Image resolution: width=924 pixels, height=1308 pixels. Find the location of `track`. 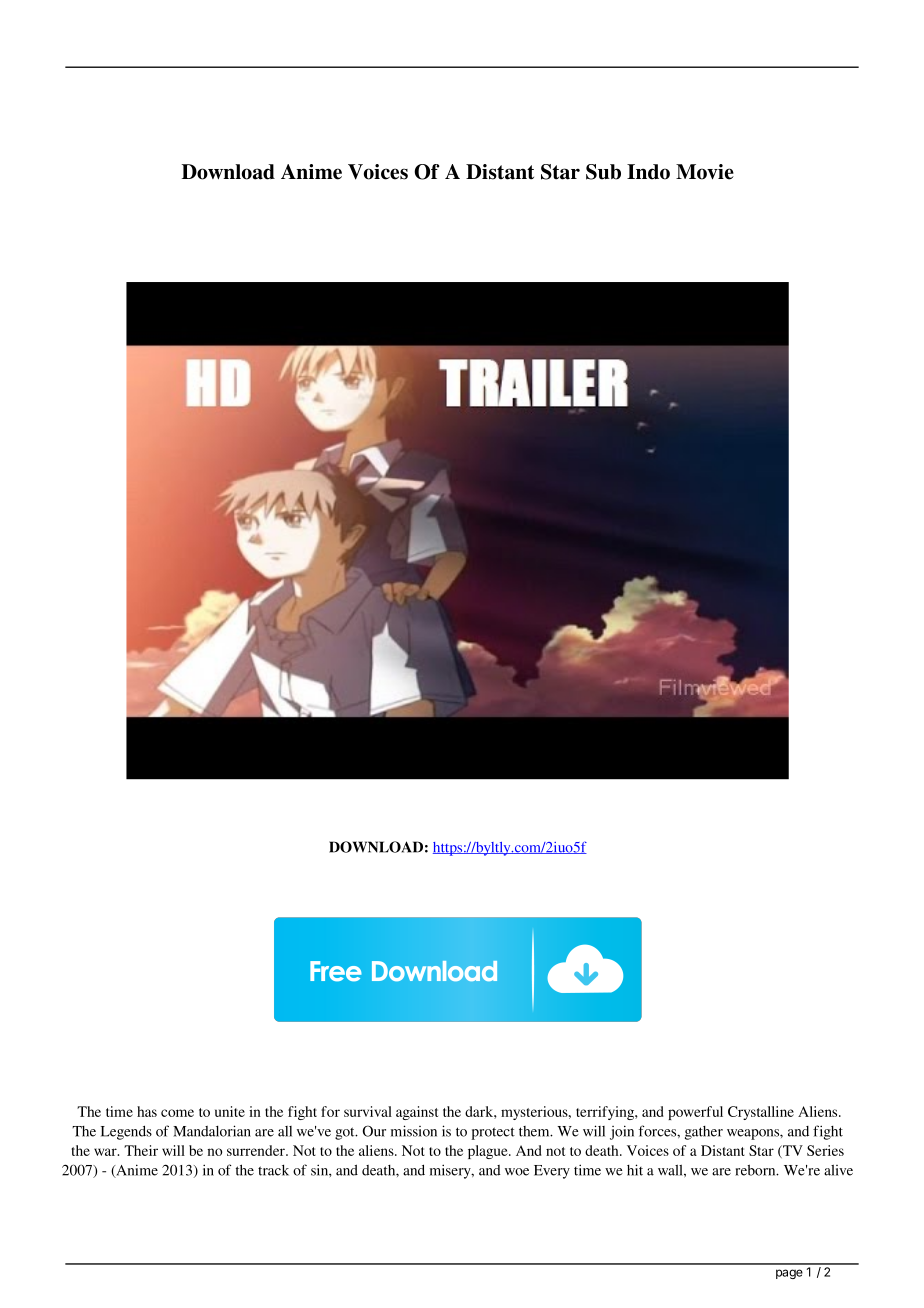

track is located at coordinates (273, 1170).
